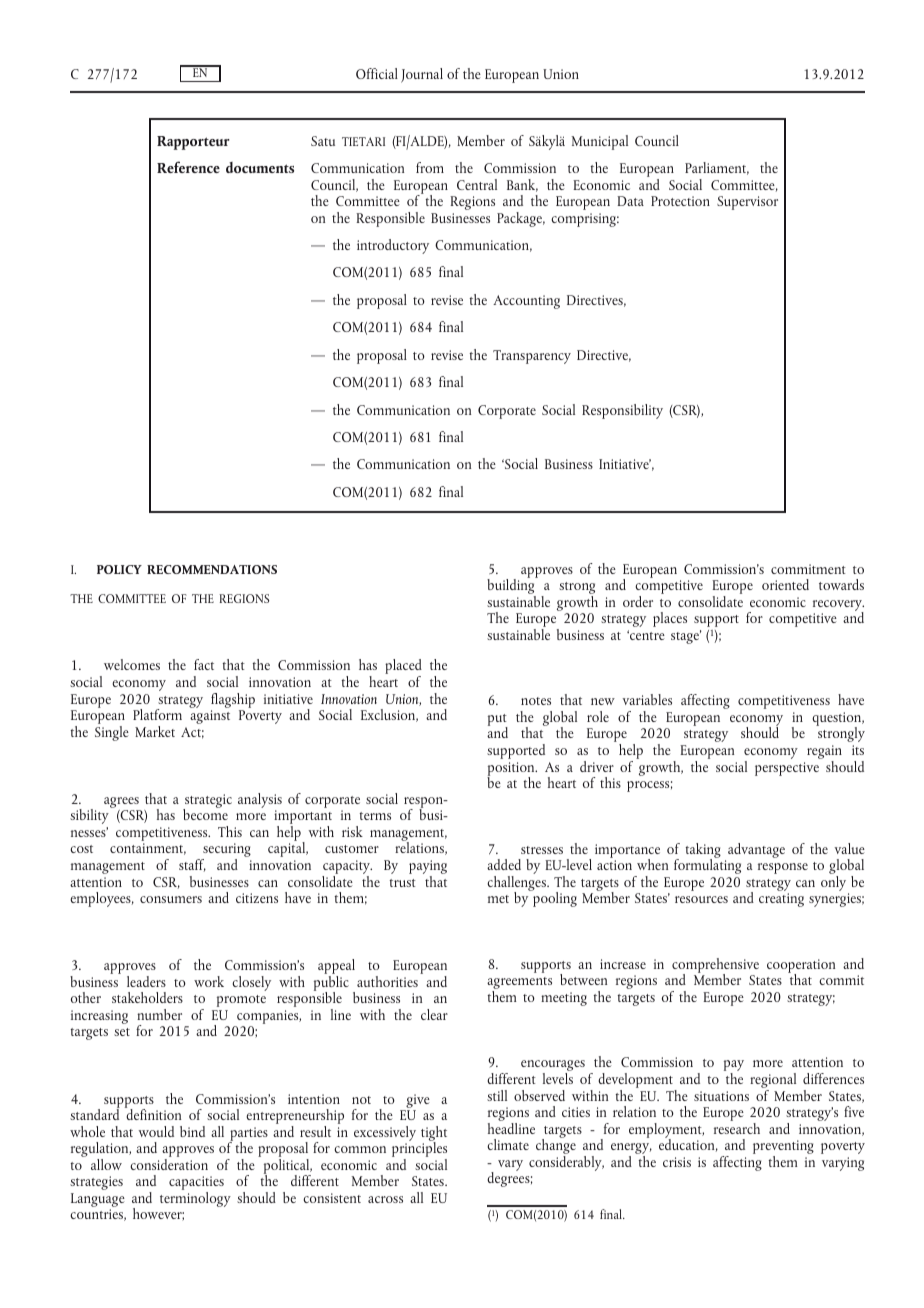 The width and height of the page is (924, 1308). I want to click on RECOMMENDATIONS, so click(212, 569).
